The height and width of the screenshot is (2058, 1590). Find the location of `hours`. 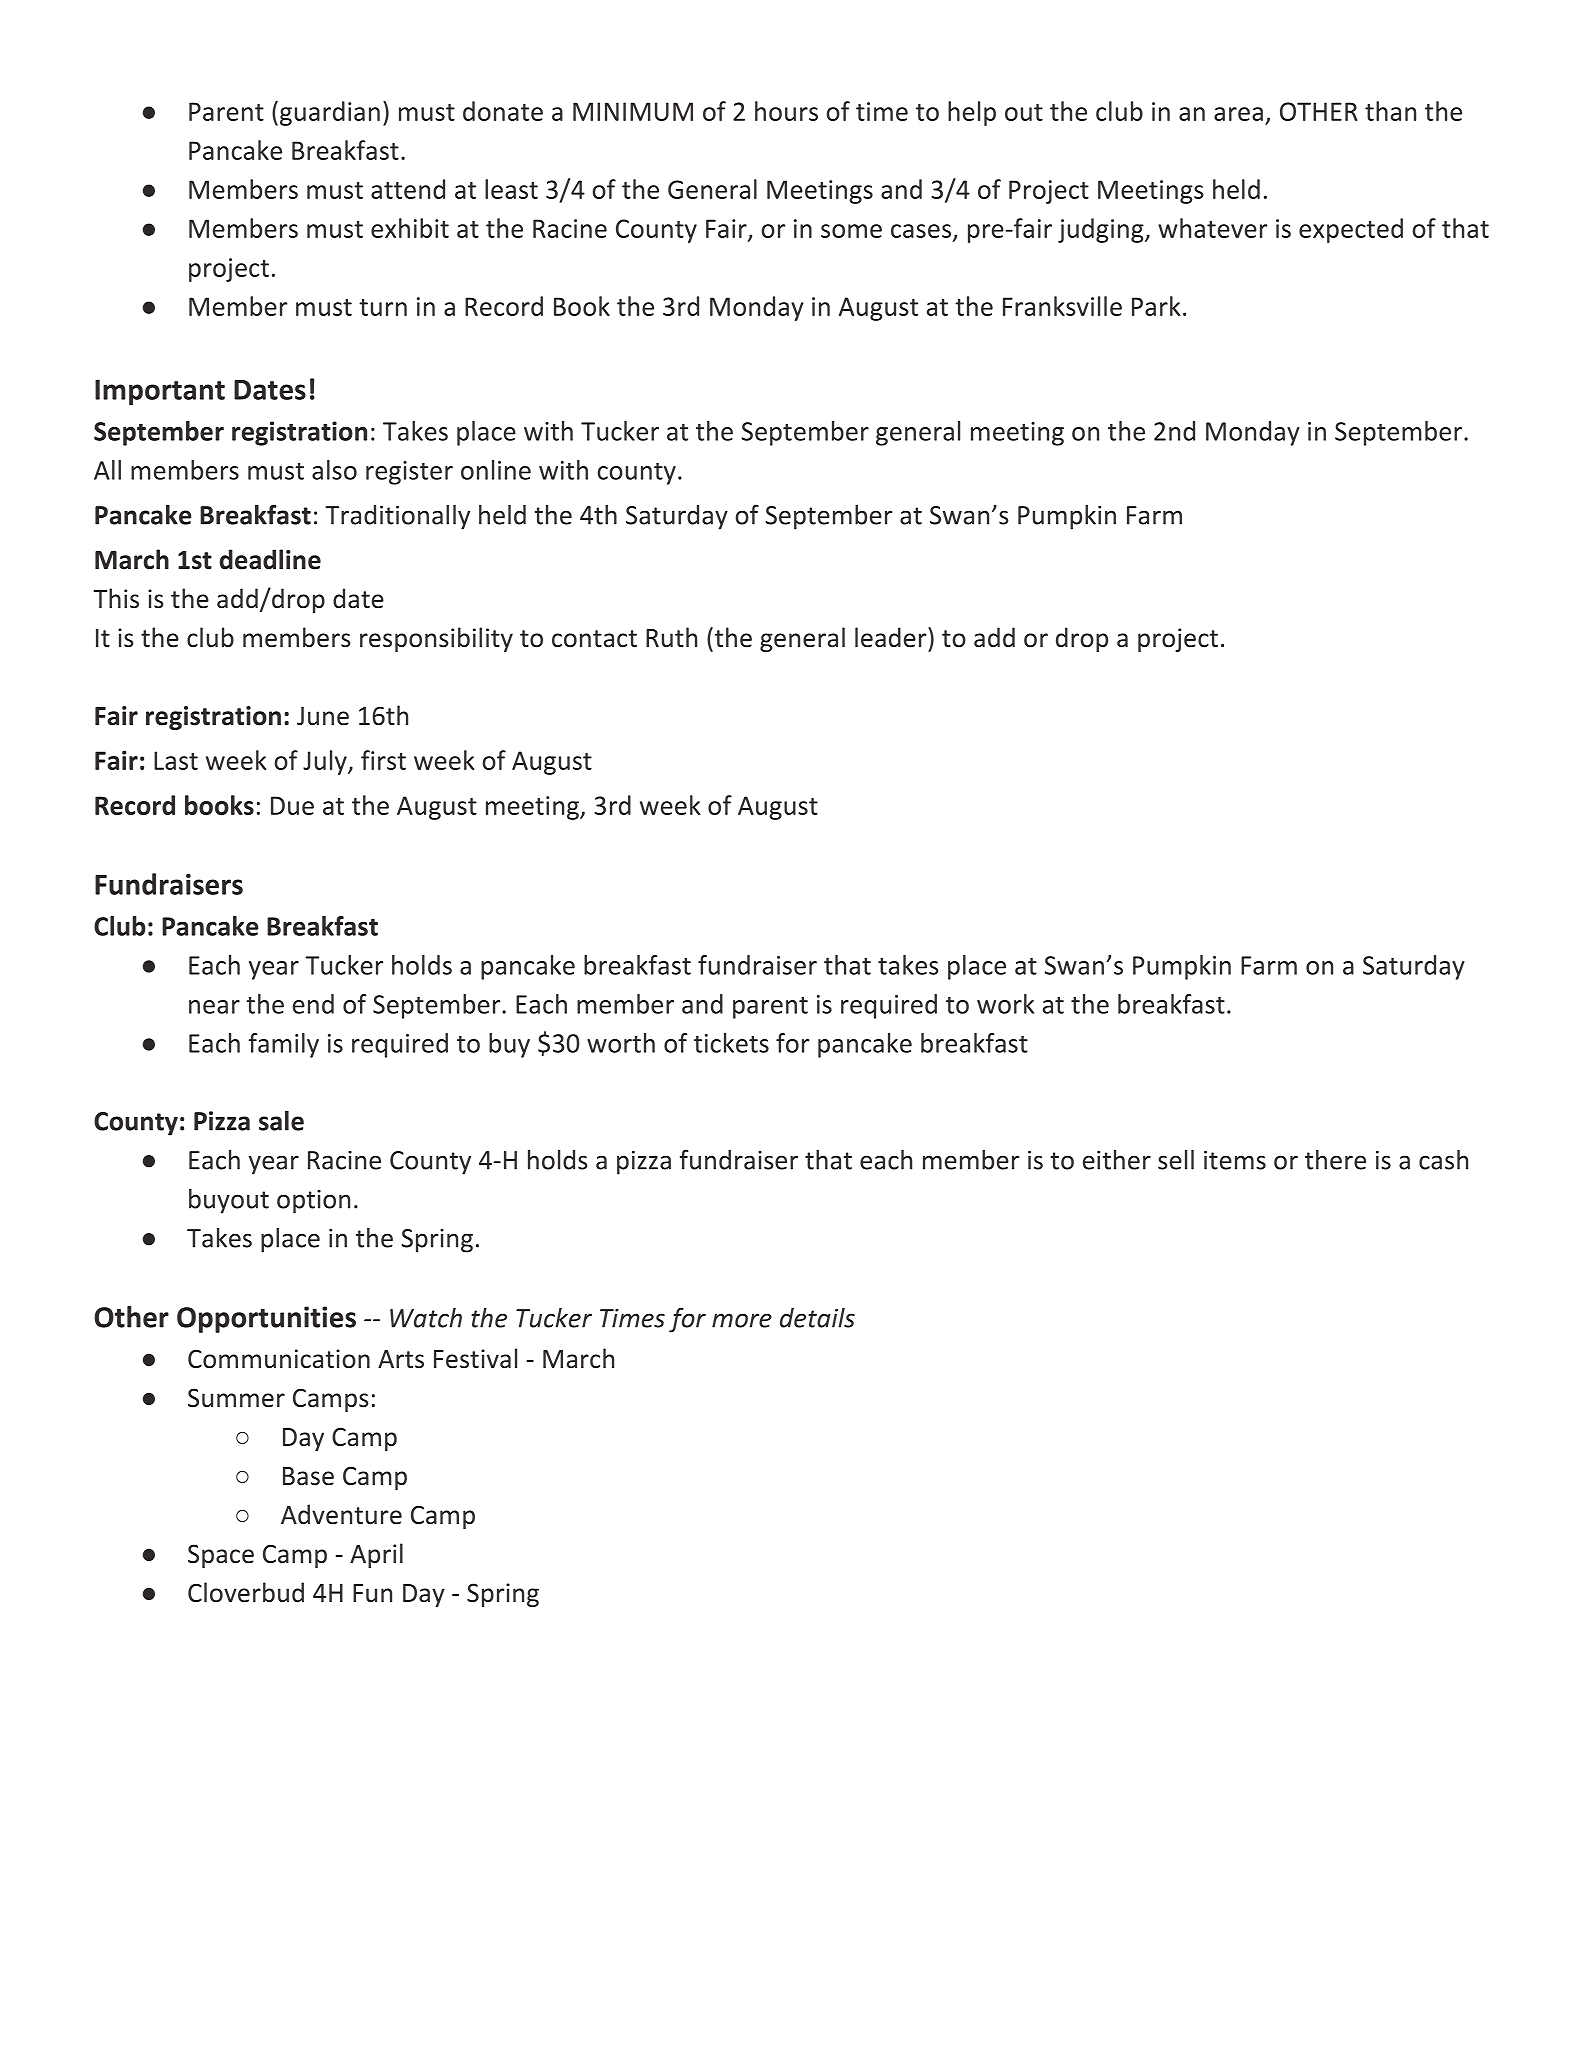

hours is located at coordinates (786, 111).
